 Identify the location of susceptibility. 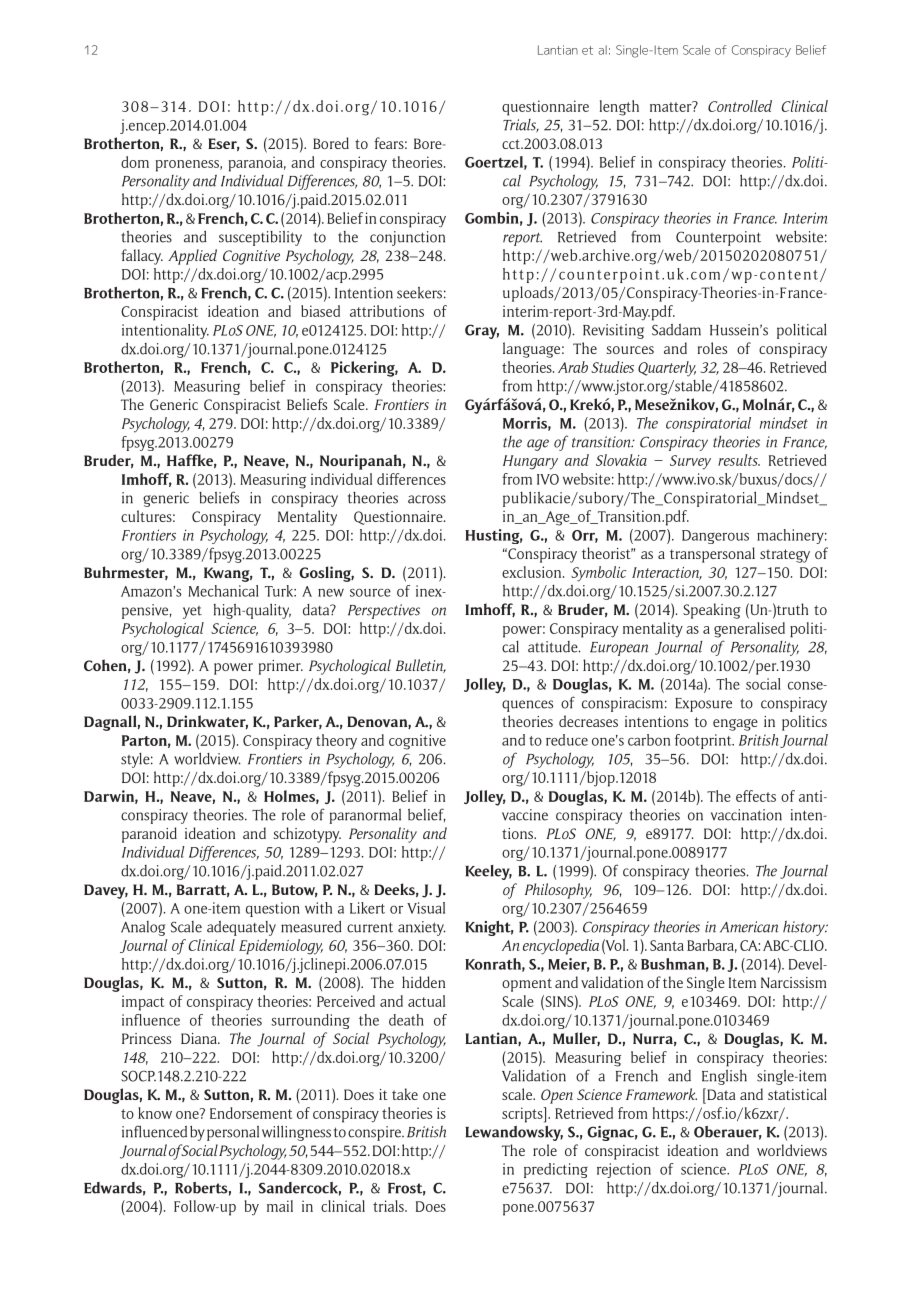
(260, 238).
